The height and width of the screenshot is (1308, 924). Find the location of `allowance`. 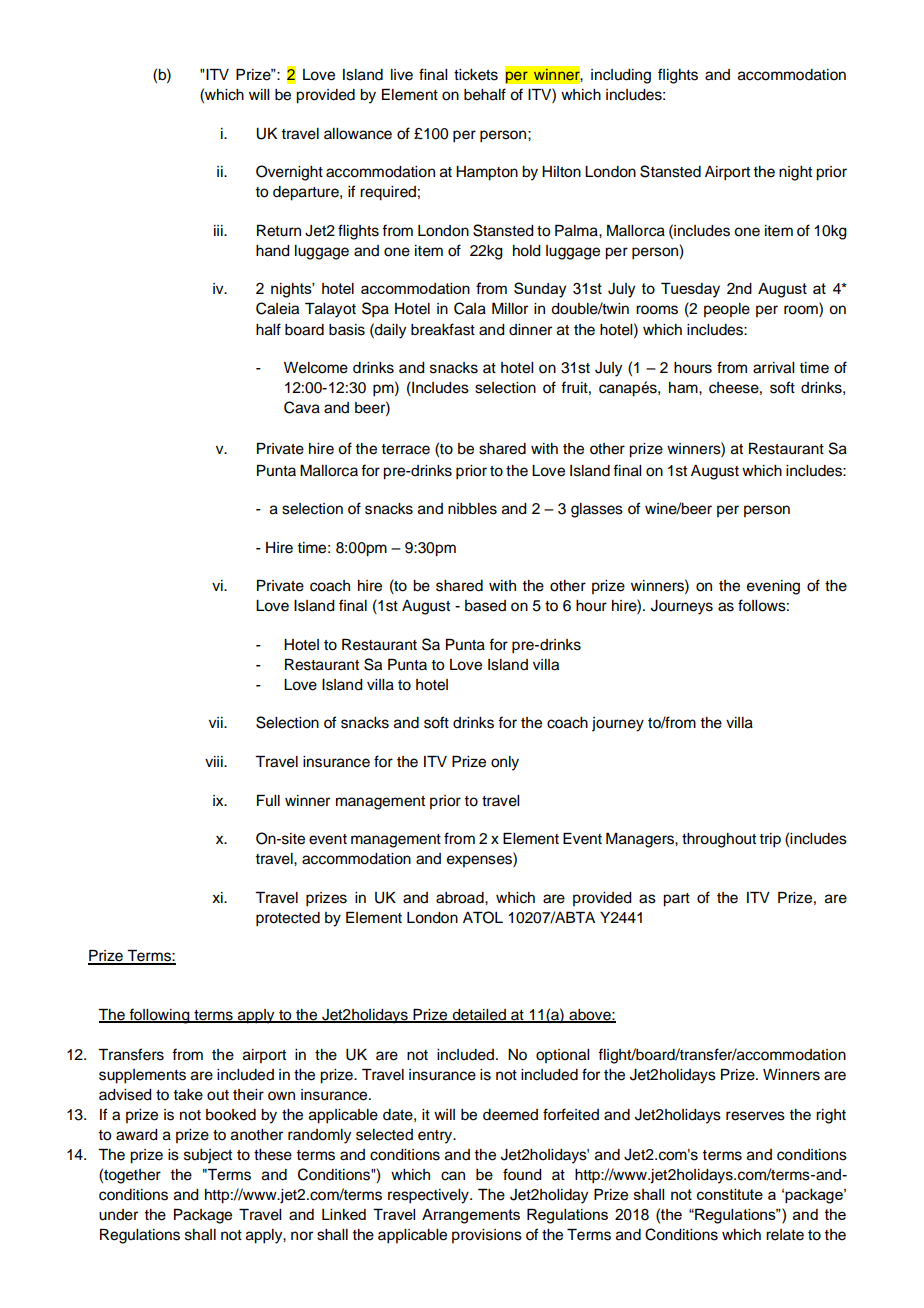

allowance is located at coordinates (358, 134).
